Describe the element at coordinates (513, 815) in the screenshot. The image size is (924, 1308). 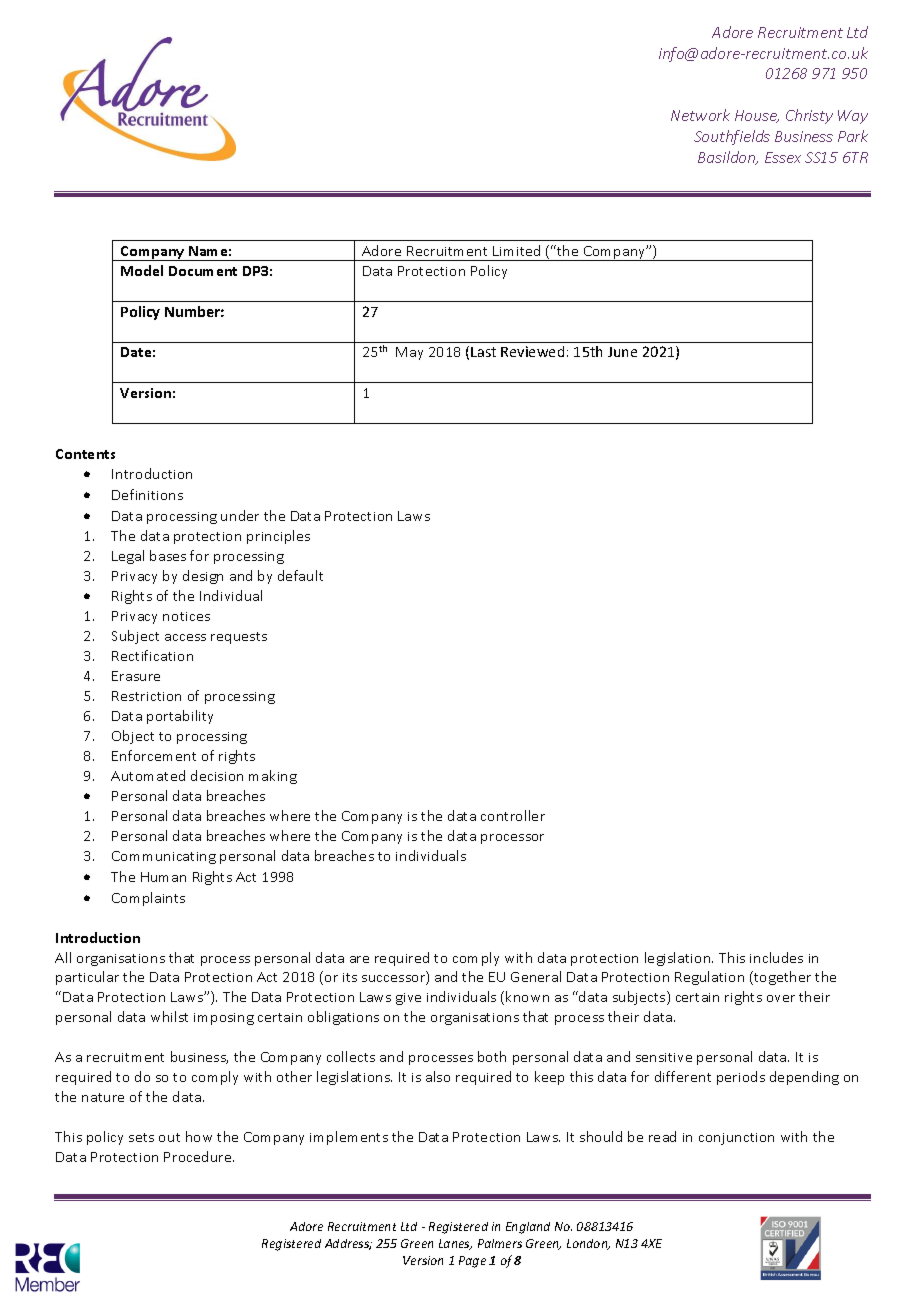
I see `controller` at that location.
